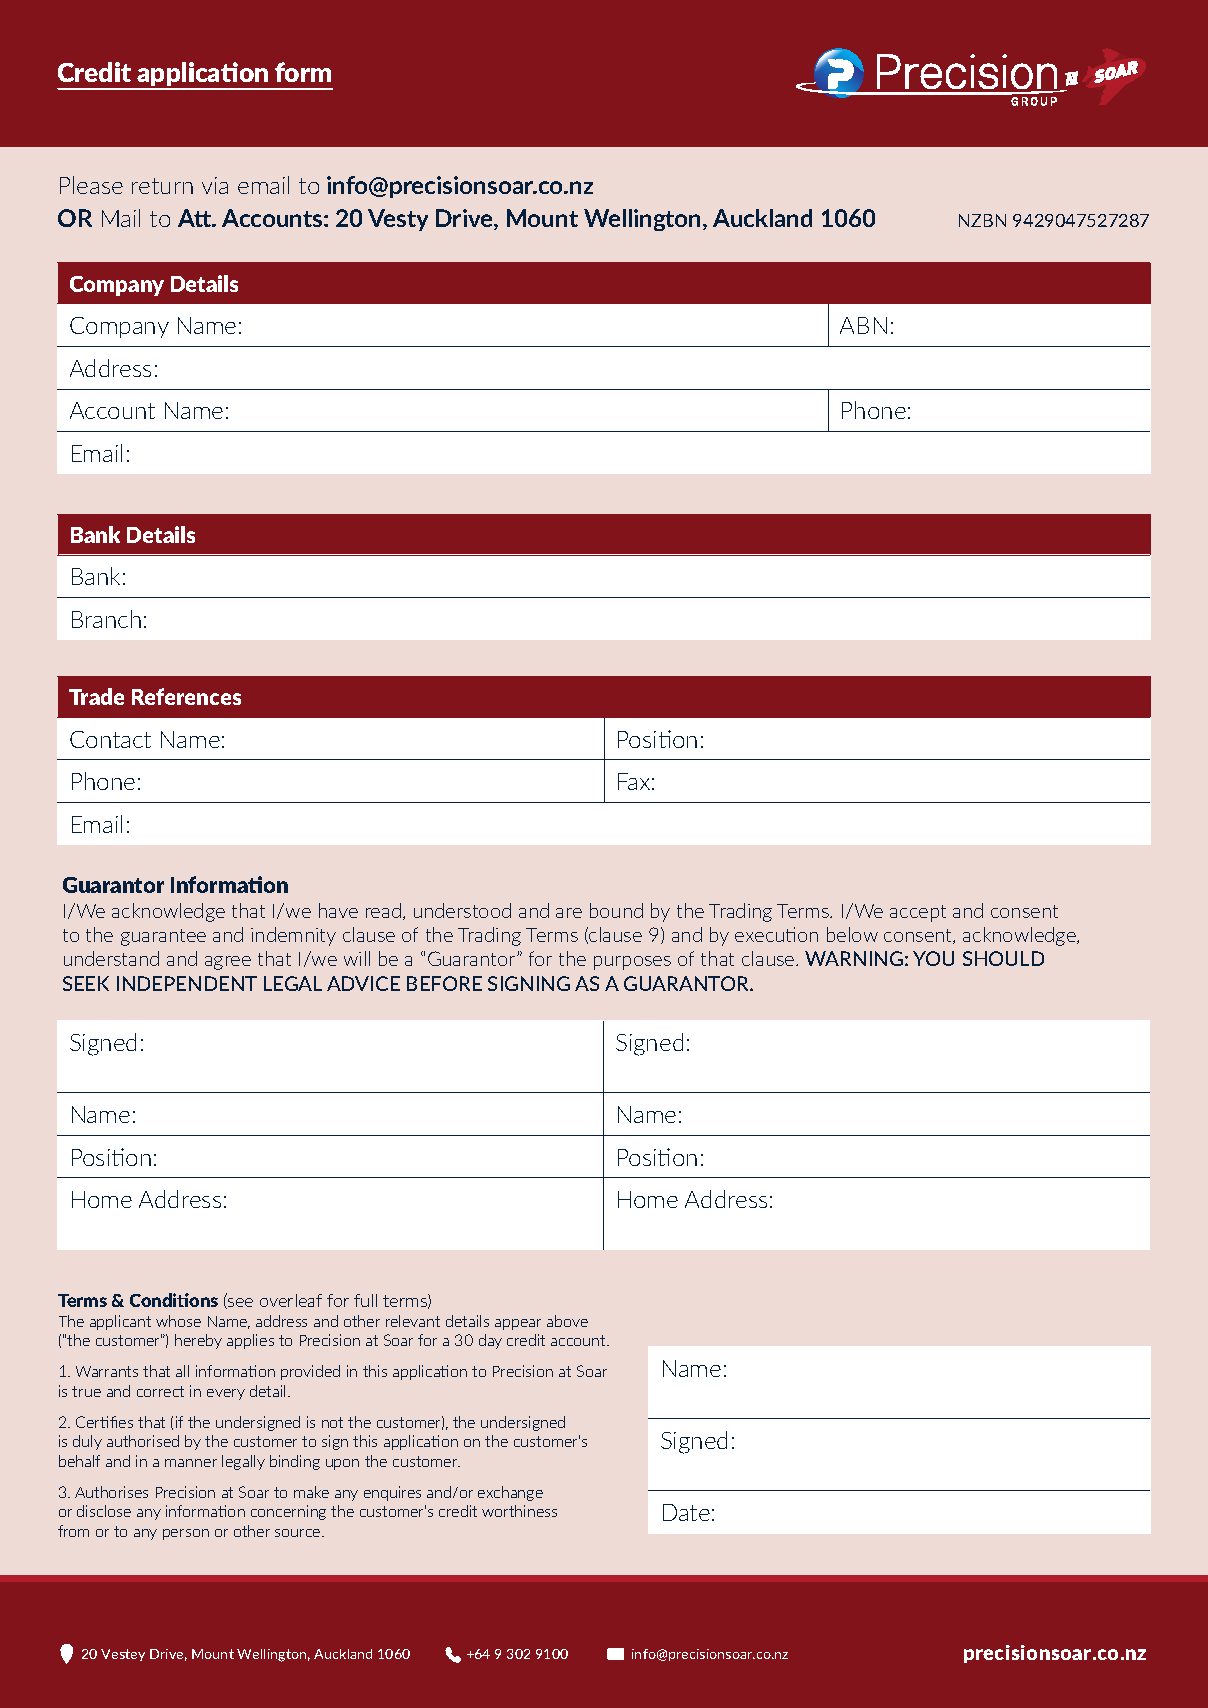 This image has width=1208, height=1708. Describe the element at coordinates (215, 185) in the image. I see `via` at that location.
